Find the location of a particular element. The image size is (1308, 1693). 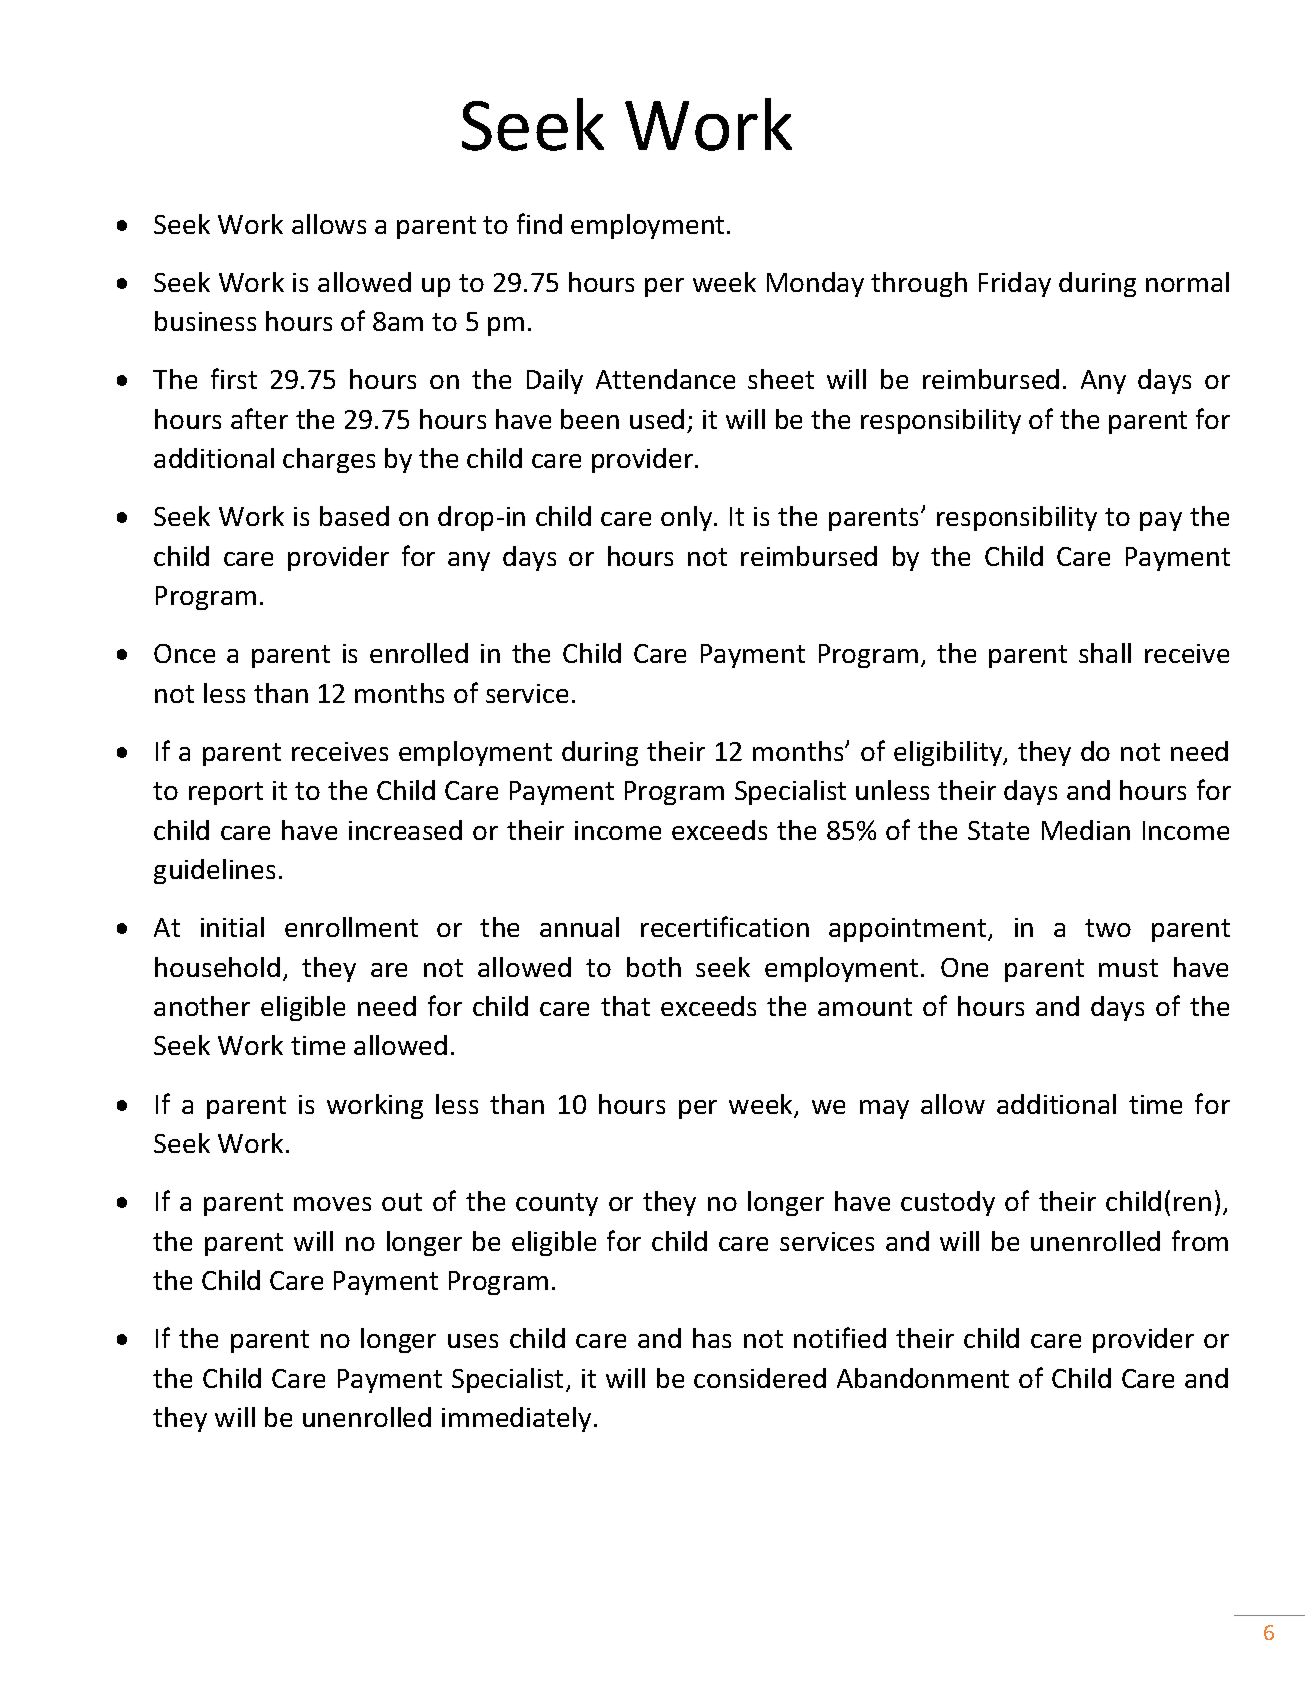

Monday is located at coordinates (815, 284).
